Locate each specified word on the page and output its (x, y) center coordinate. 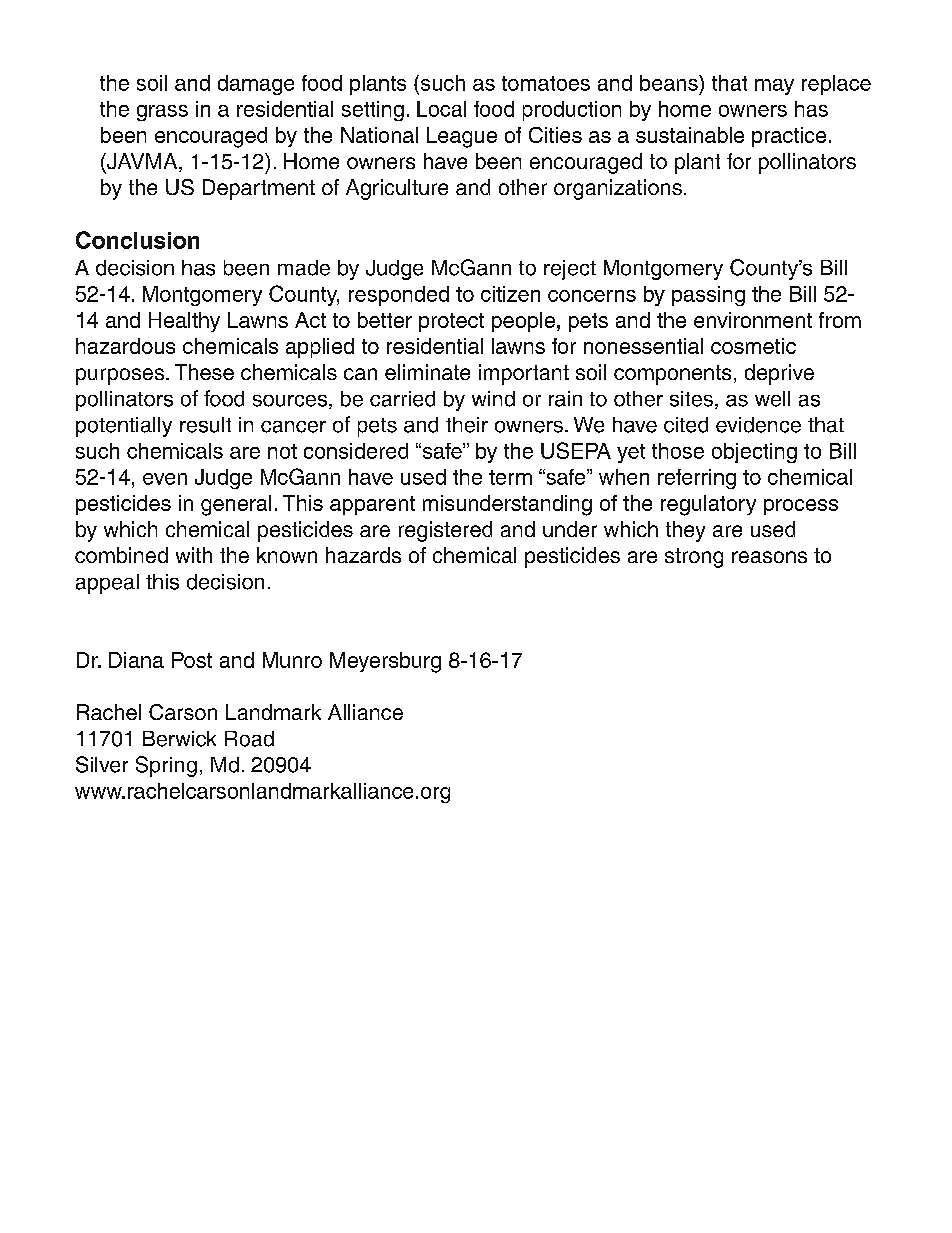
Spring (166, 766)
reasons (769, 557)
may (774, 87)
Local (441, 109)
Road (249, 739)
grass (162, 113)
